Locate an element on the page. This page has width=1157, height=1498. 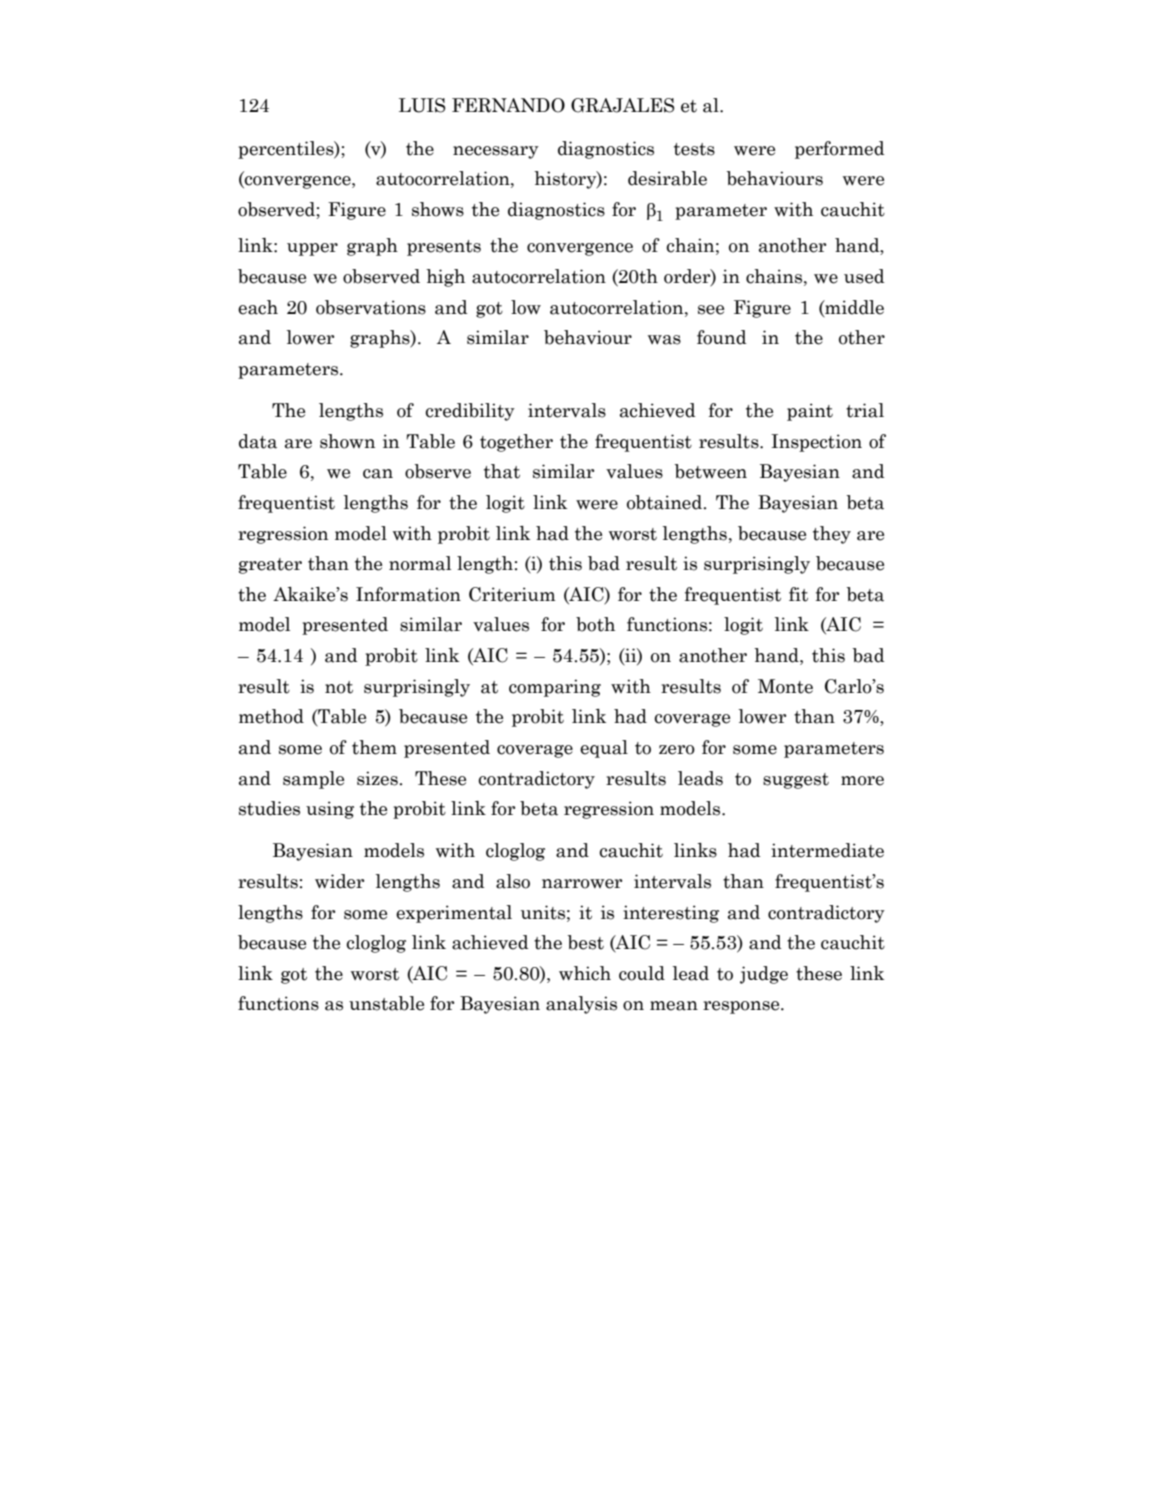
comparing is located at coordinates (555, 688).
